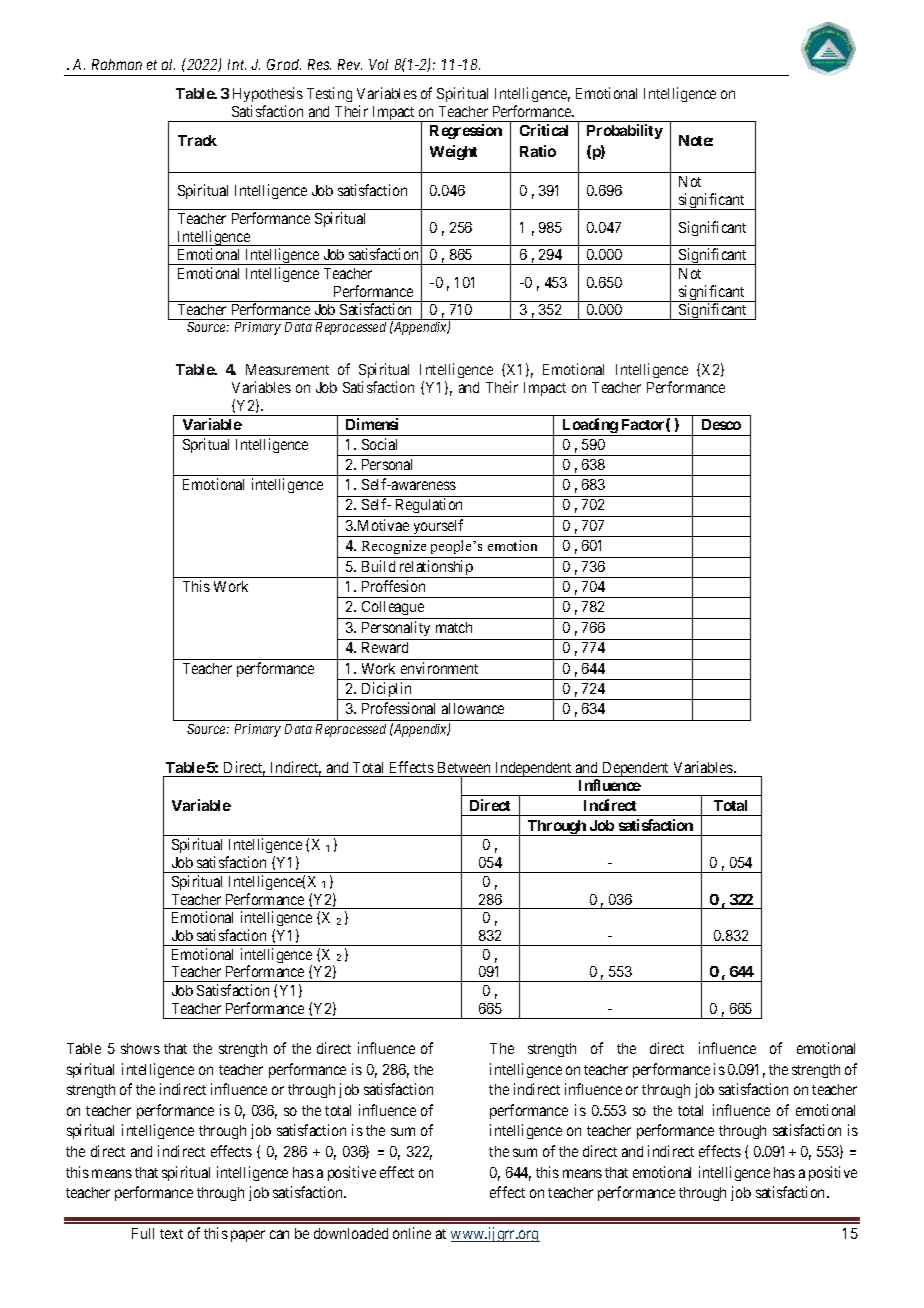 The width and height of the screenshot is (924, 1308). I want to click on Social, so click(379, 444).
